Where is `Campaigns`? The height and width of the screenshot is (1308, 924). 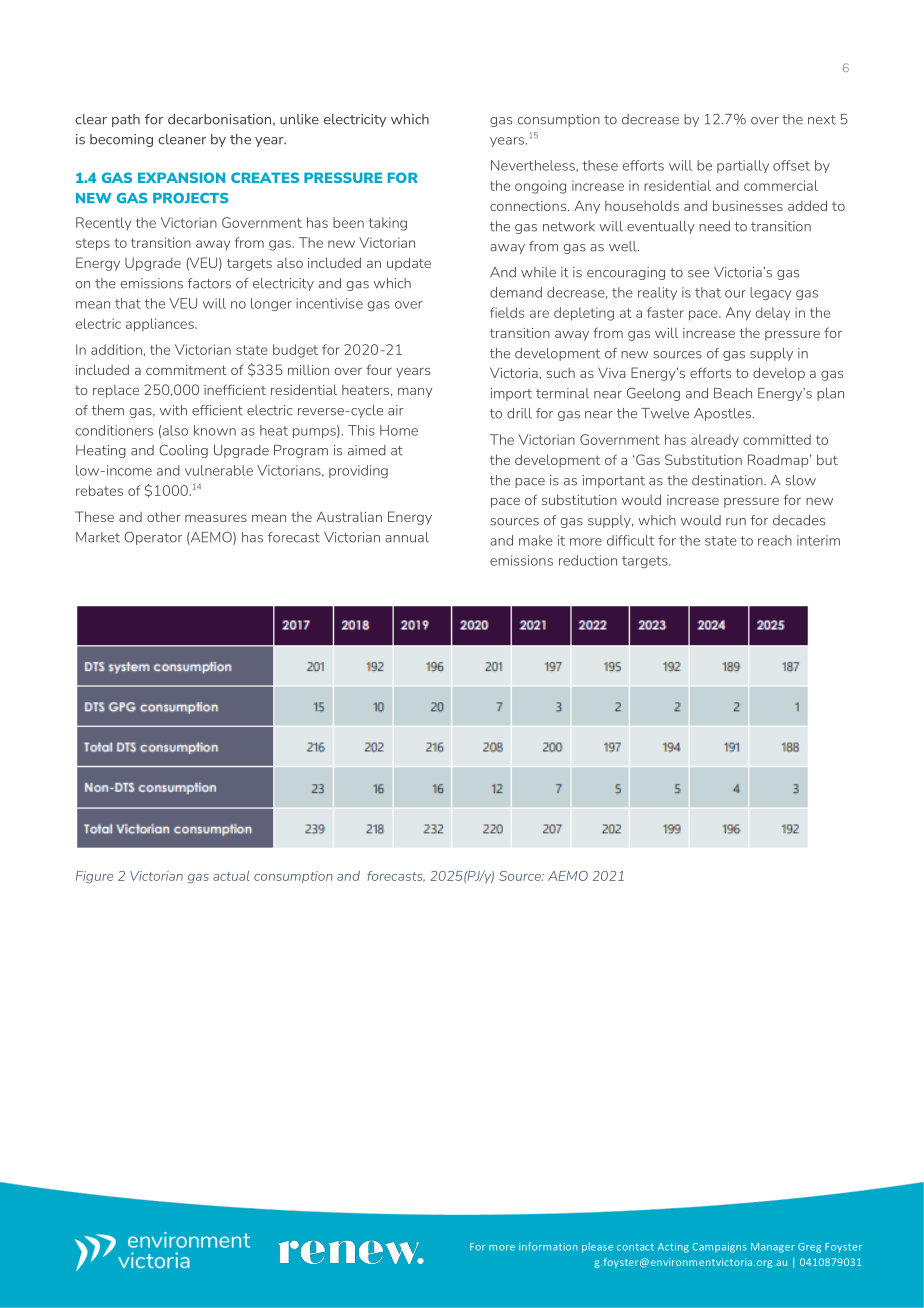 Campaigns is located at coordinates (719, 1248).
